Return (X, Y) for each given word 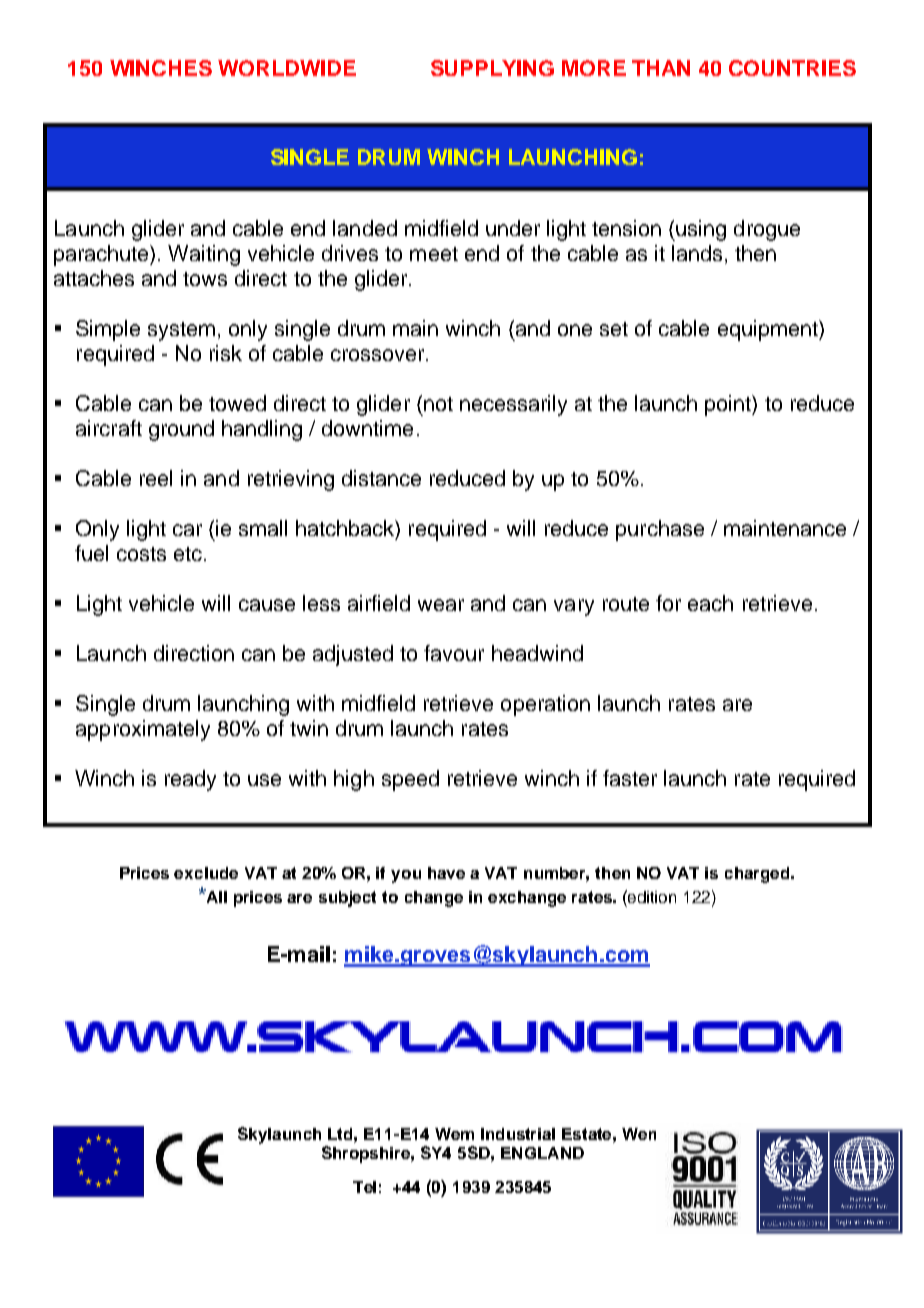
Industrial (518, 1134)
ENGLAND (542, 1153)
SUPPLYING (492, 68)
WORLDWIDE (287, 68)
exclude (206, 873)
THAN (661, 68)
